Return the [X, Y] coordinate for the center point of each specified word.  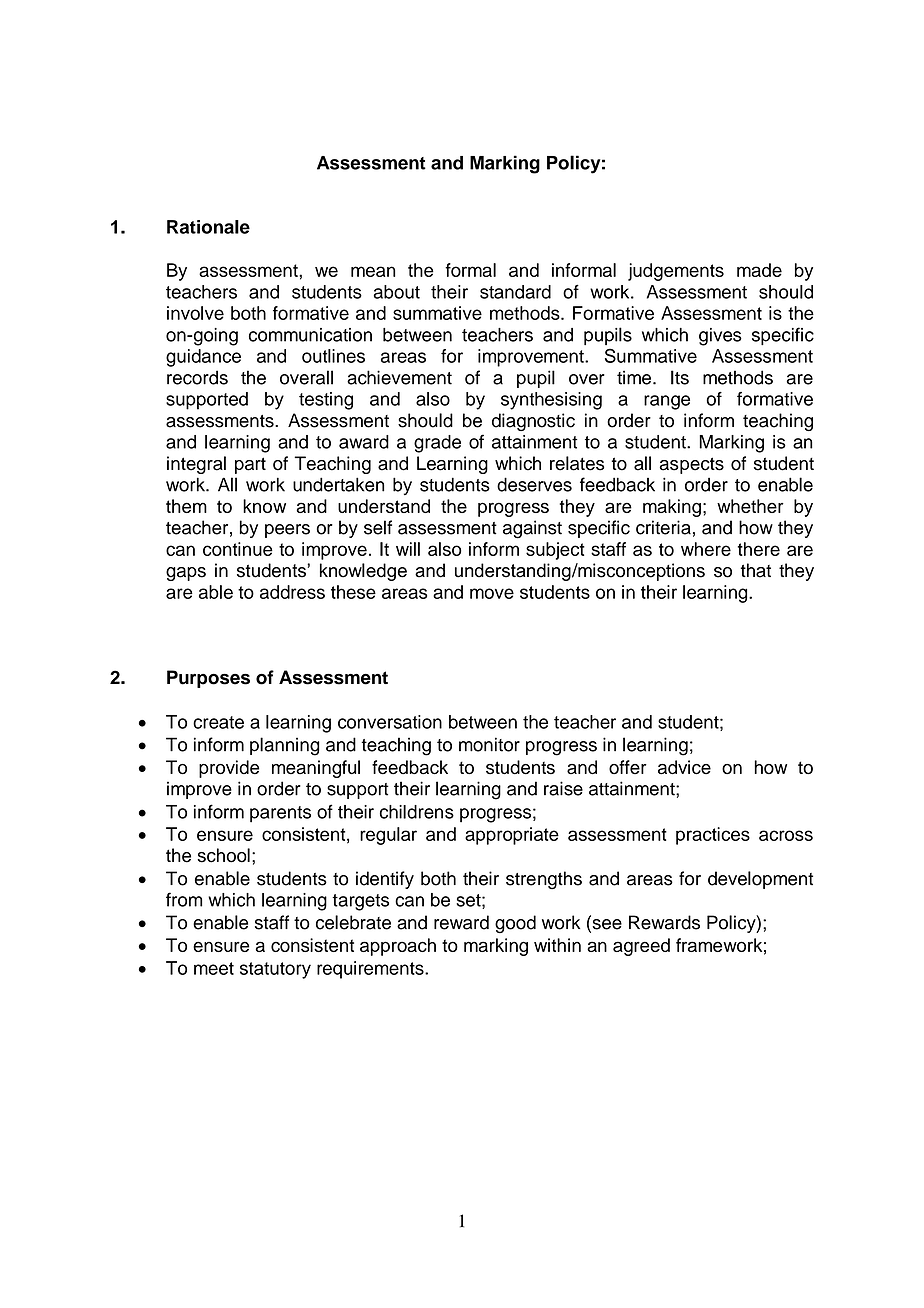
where [706, 549]
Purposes [208, 679]
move [492, 593]
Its [680, 377]
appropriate [512, 836]
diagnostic [533, 422]
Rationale [208, 227]
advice [684, 767]
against [532, 529]
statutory [275, 970]
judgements [676, 272]
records [197, 377]
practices [713, 836]
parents [280, 814]
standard [515, 292]
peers [287, 531]
